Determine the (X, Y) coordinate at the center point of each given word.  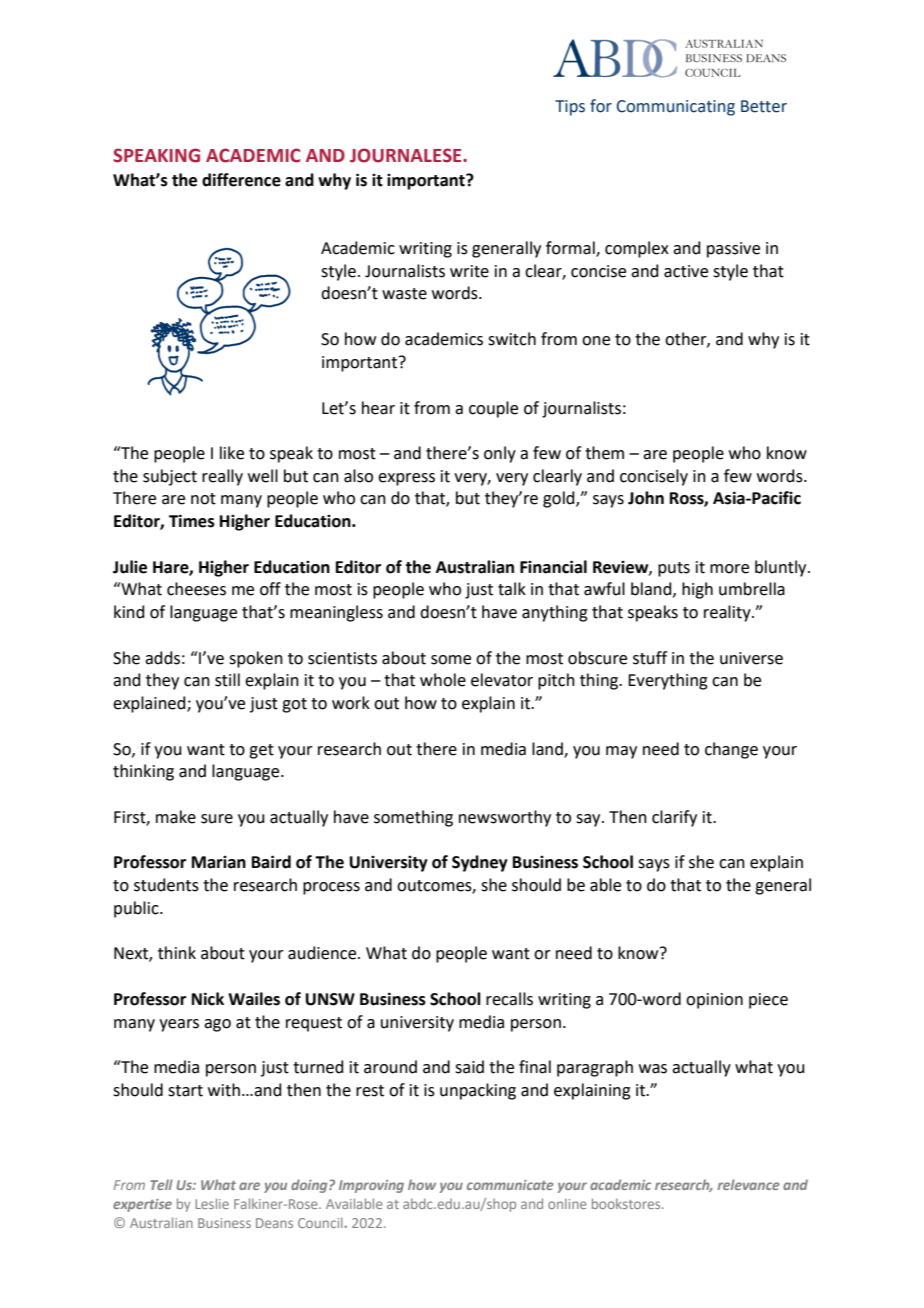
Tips (570, 108)
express (406, 479)
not (203, 499)
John (646, 498)
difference (241, 180)
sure (217, 819)
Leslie (212, 1203)
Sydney (480, 863)
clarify (674, 818)
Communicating (676, 108)
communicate (510, 1185)
